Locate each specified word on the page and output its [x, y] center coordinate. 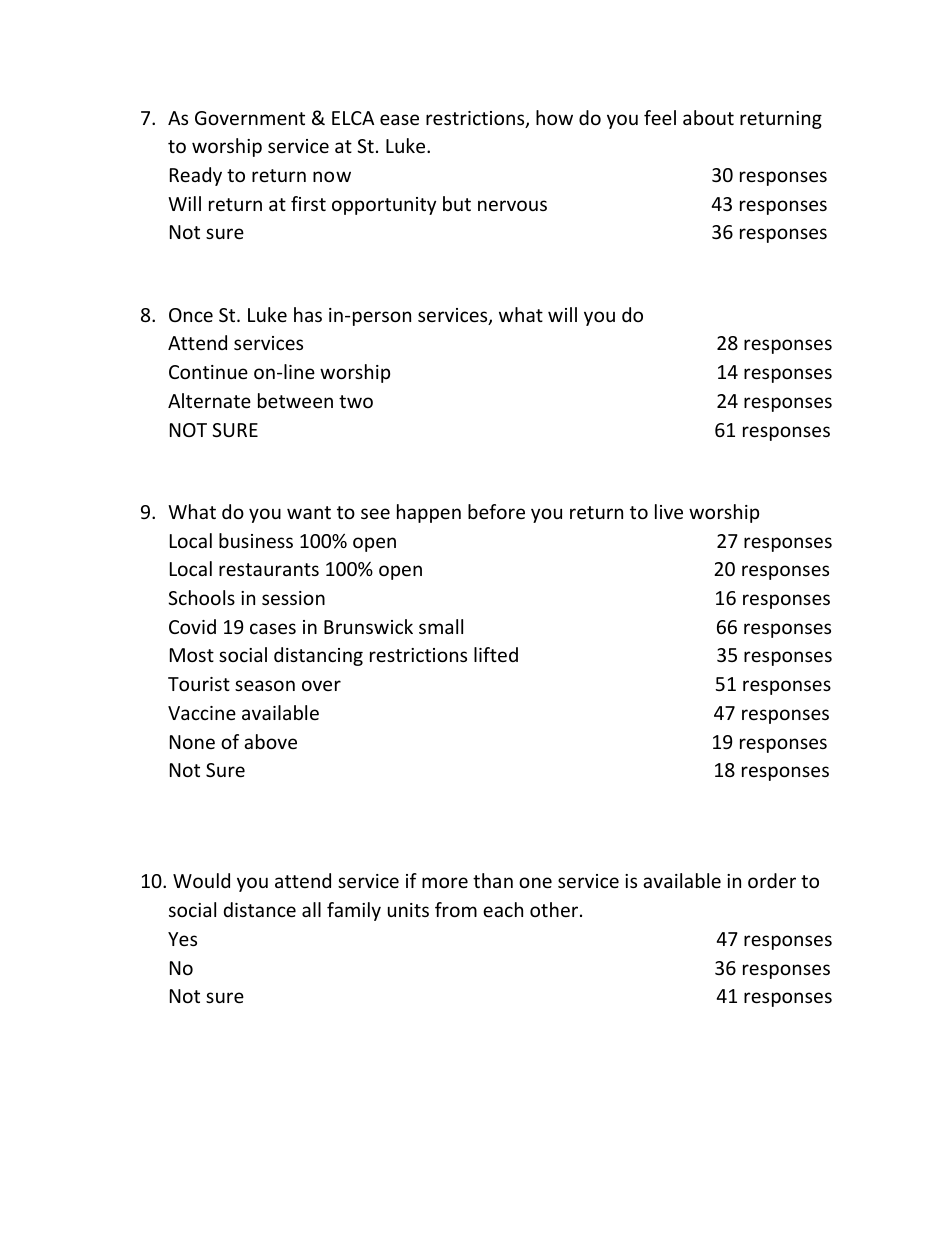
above [270, 741]
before [496, 511]
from [456, 909]
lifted [496, 654]
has [308, 314]
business [256, 540]
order [772, 880]
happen [429, 513]
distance [260, 909]
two [356, 401]
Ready [196, 176]
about [708, 117]
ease [399, 119]
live [669, 511]
